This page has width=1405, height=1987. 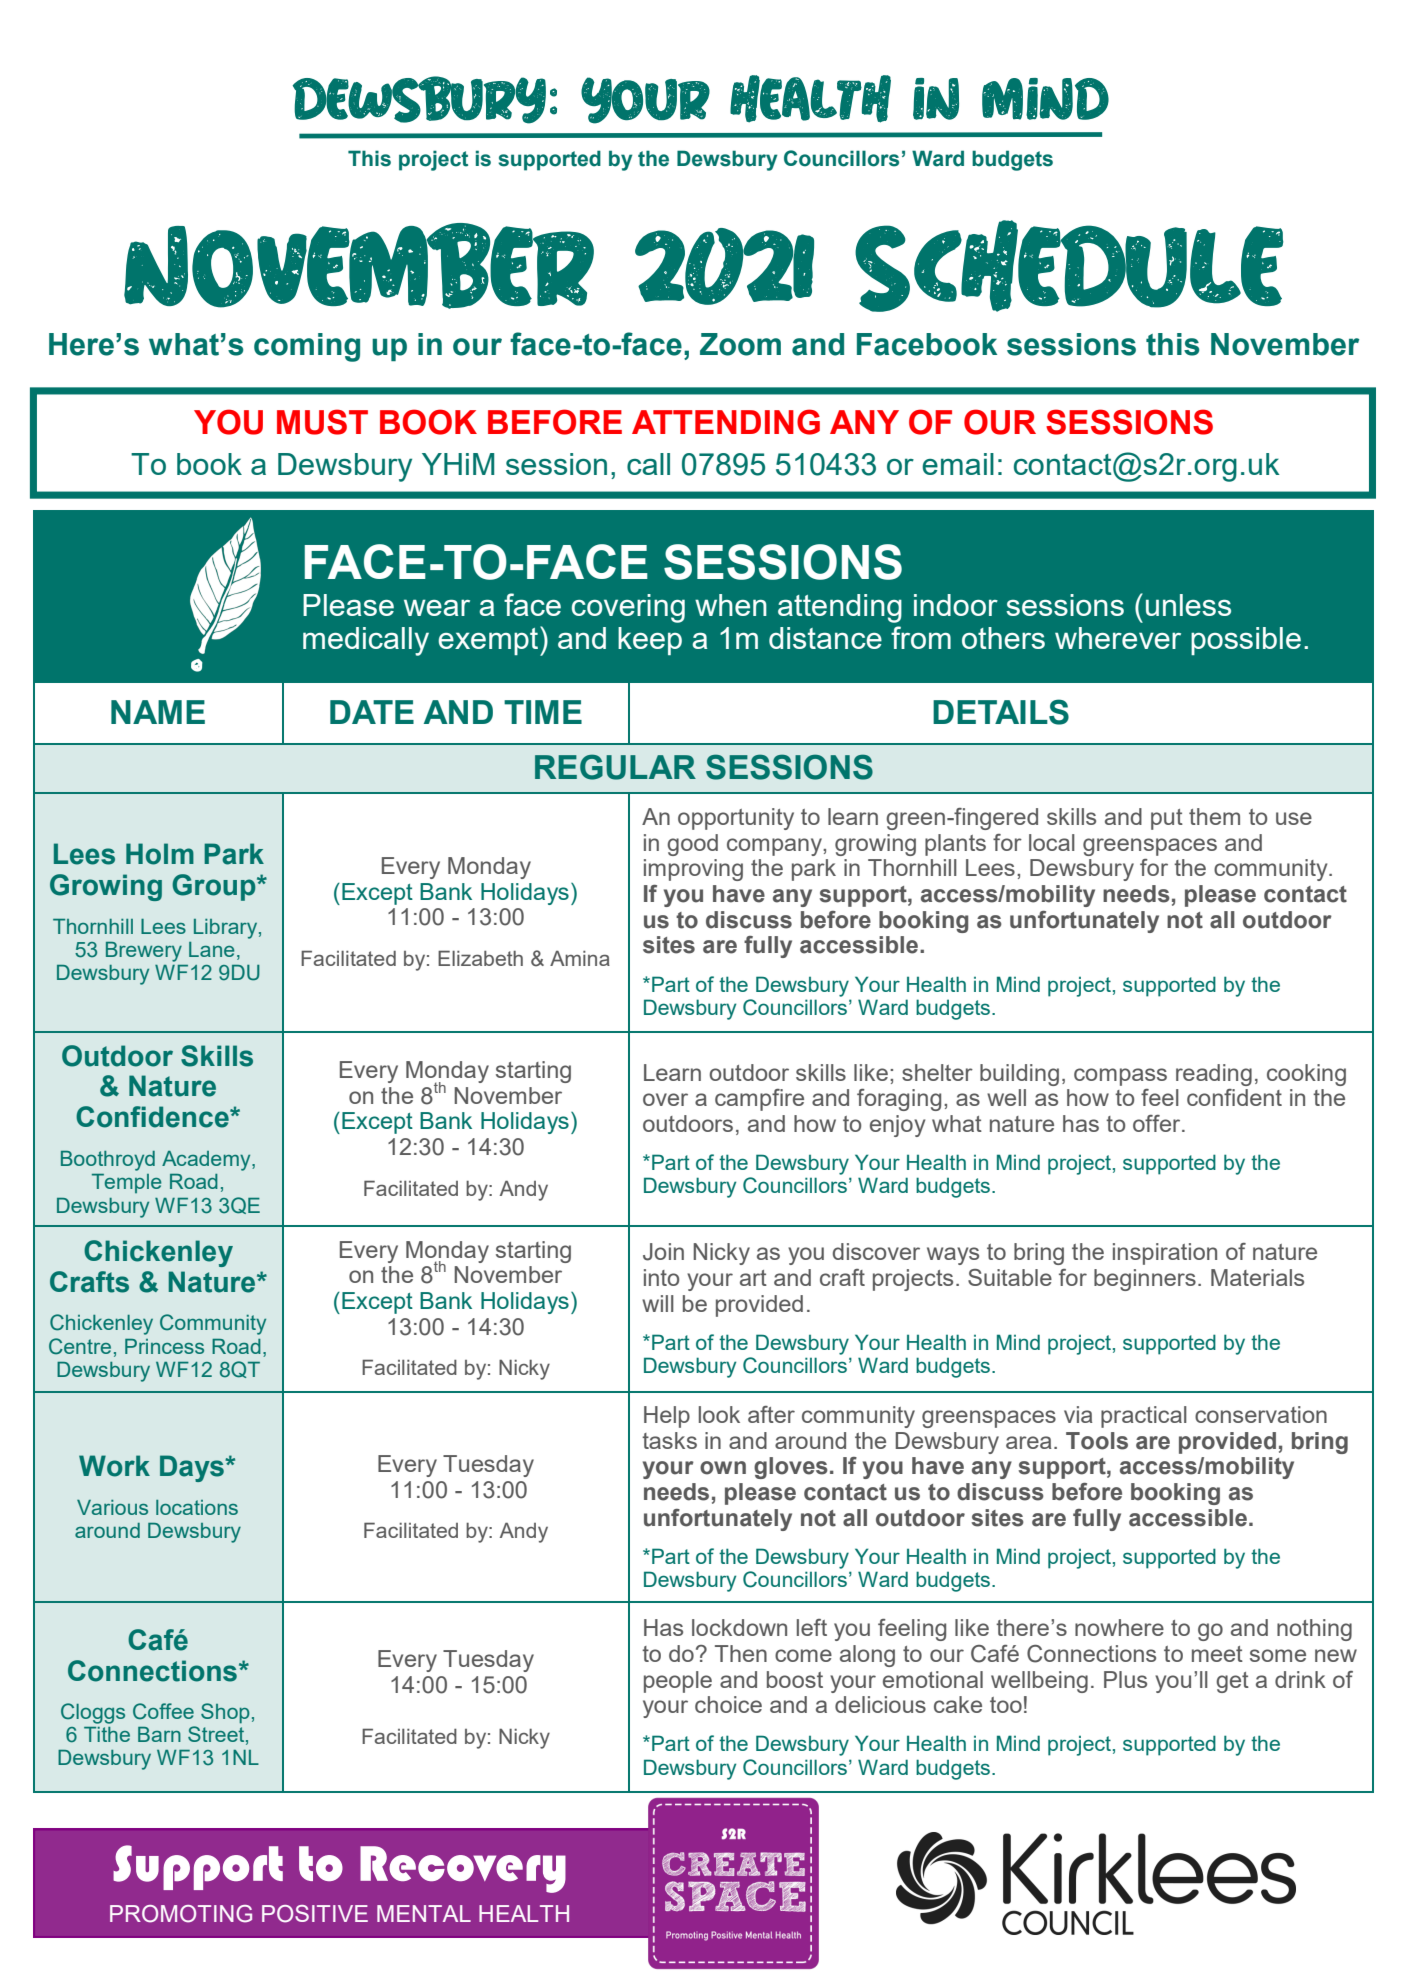 I want to click on PROMOTING, so click(x=181, y=1914).
